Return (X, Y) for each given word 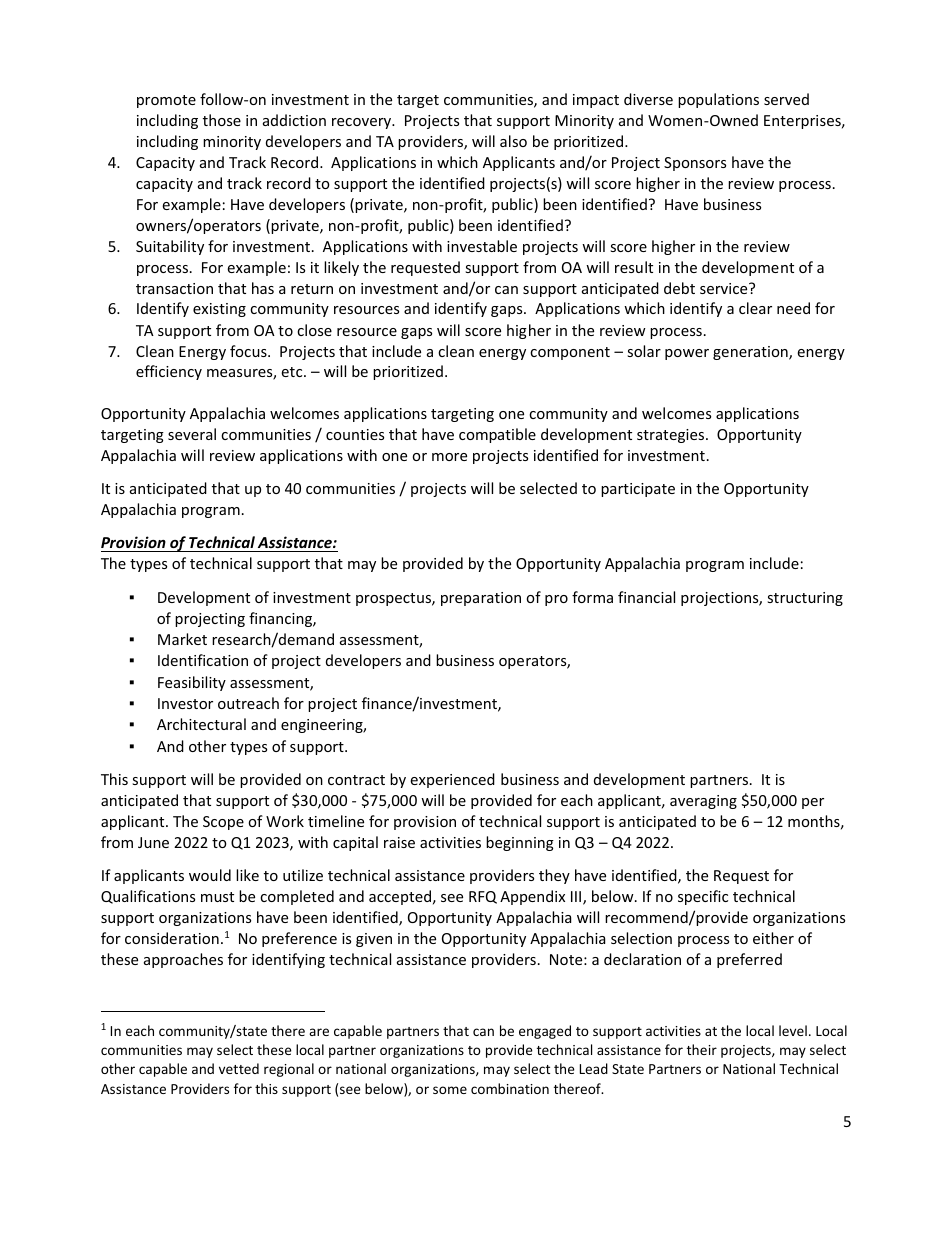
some (450, 1090)
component (570, 353)
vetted (239, 1068)
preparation (481, 599)
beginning (520, 843)
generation (751, 353)
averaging (703, 802)
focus (249, 351)
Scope (223, 823)
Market (182, 639)
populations (718, 100)
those (222, 120)
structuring (805, 599)
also (513, 141)
